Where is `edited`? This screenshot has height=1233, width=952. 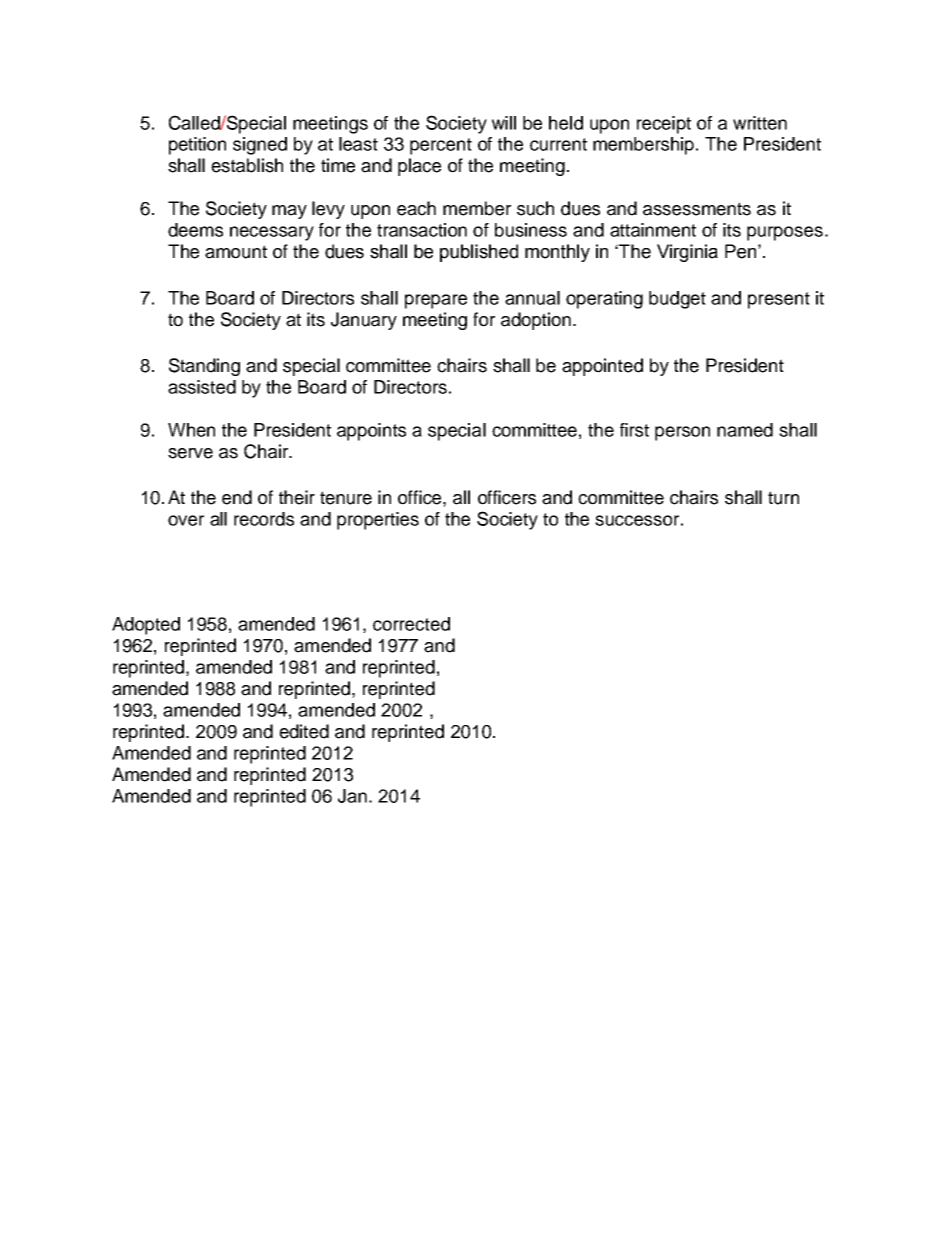 edited is located at coordinates (304, 731).
